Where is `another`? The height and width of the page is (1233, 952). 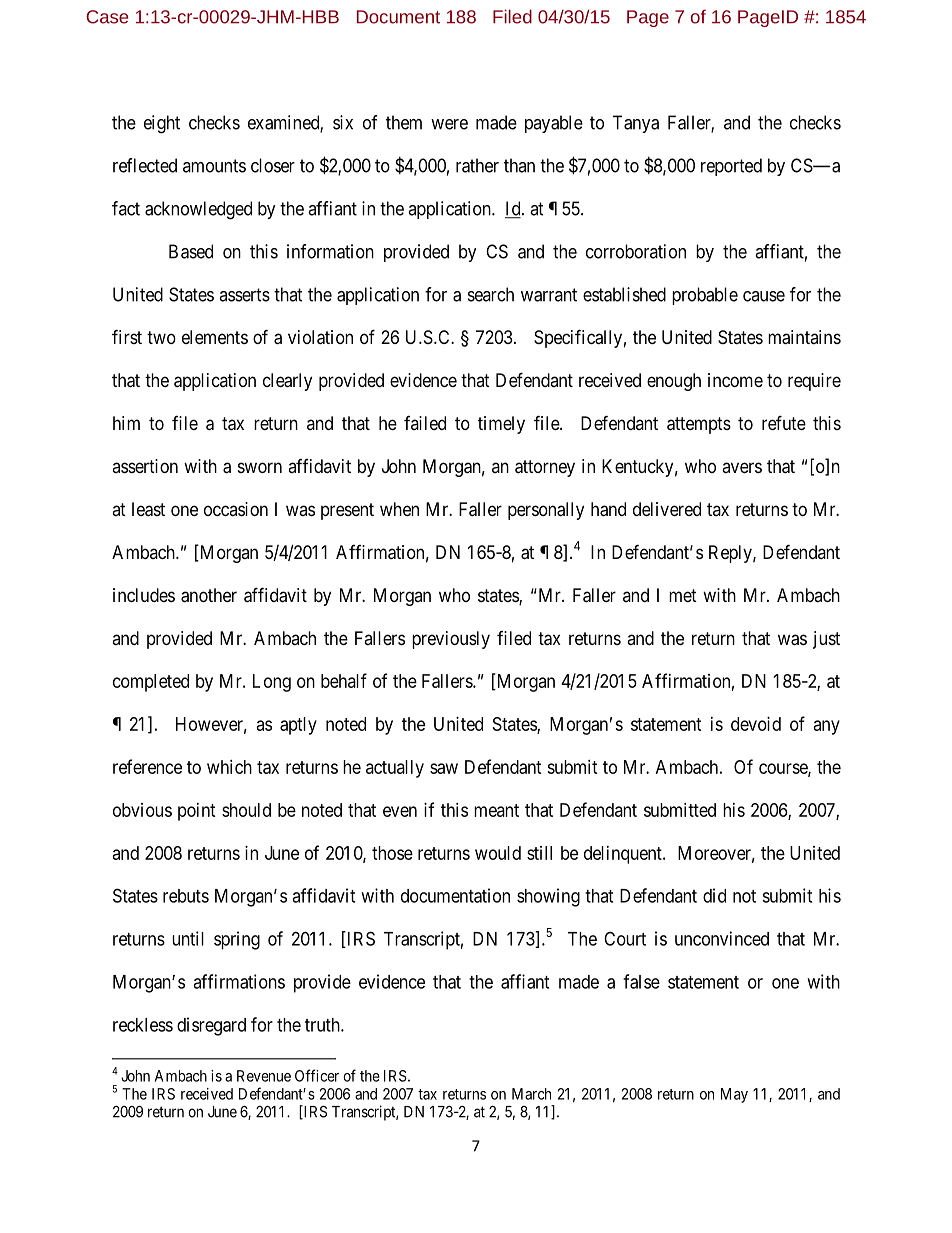
another is located at coordinates (209, 595).
